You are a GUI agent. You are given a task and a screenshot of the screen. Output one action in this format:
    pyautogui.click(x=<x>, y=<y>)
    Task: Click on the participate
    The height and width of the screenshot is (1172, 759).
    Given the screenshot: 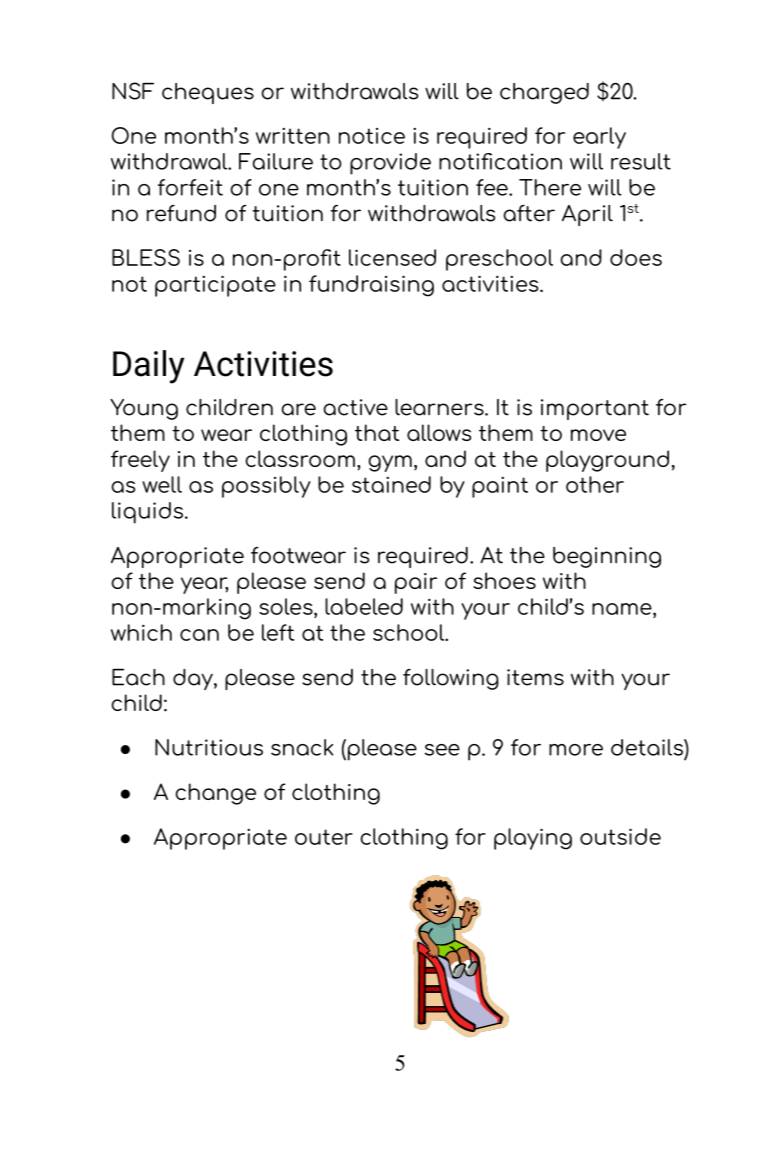 What is the action you would take?
    pyautogui.click(x=215, y=286)
